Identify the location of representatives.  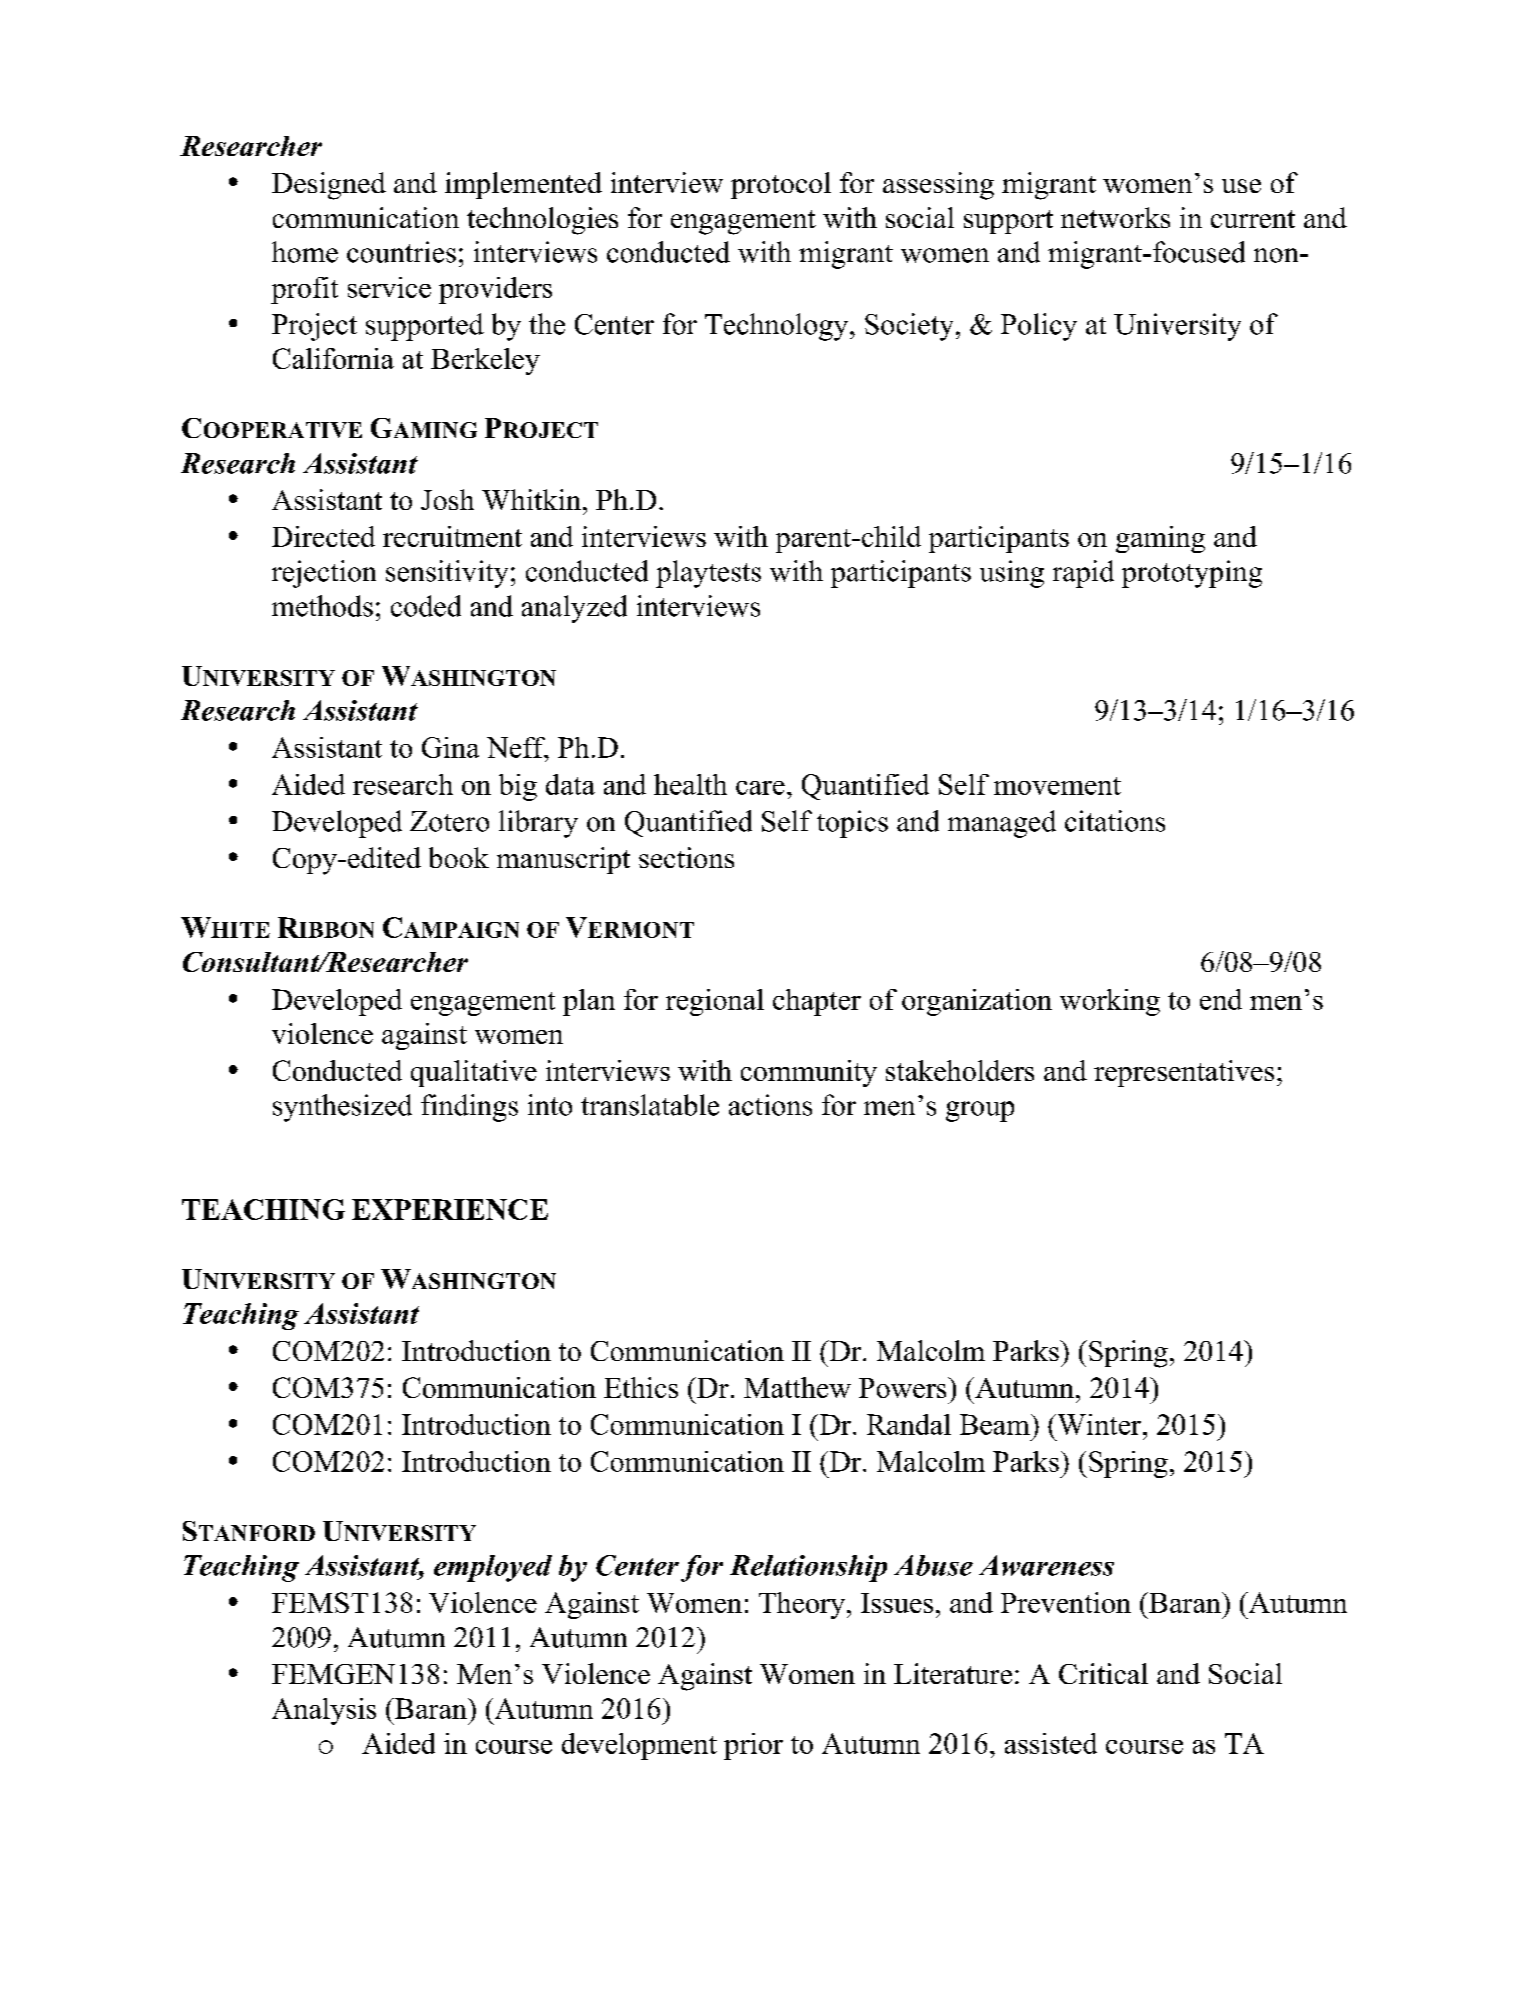
(1184, 1073).
